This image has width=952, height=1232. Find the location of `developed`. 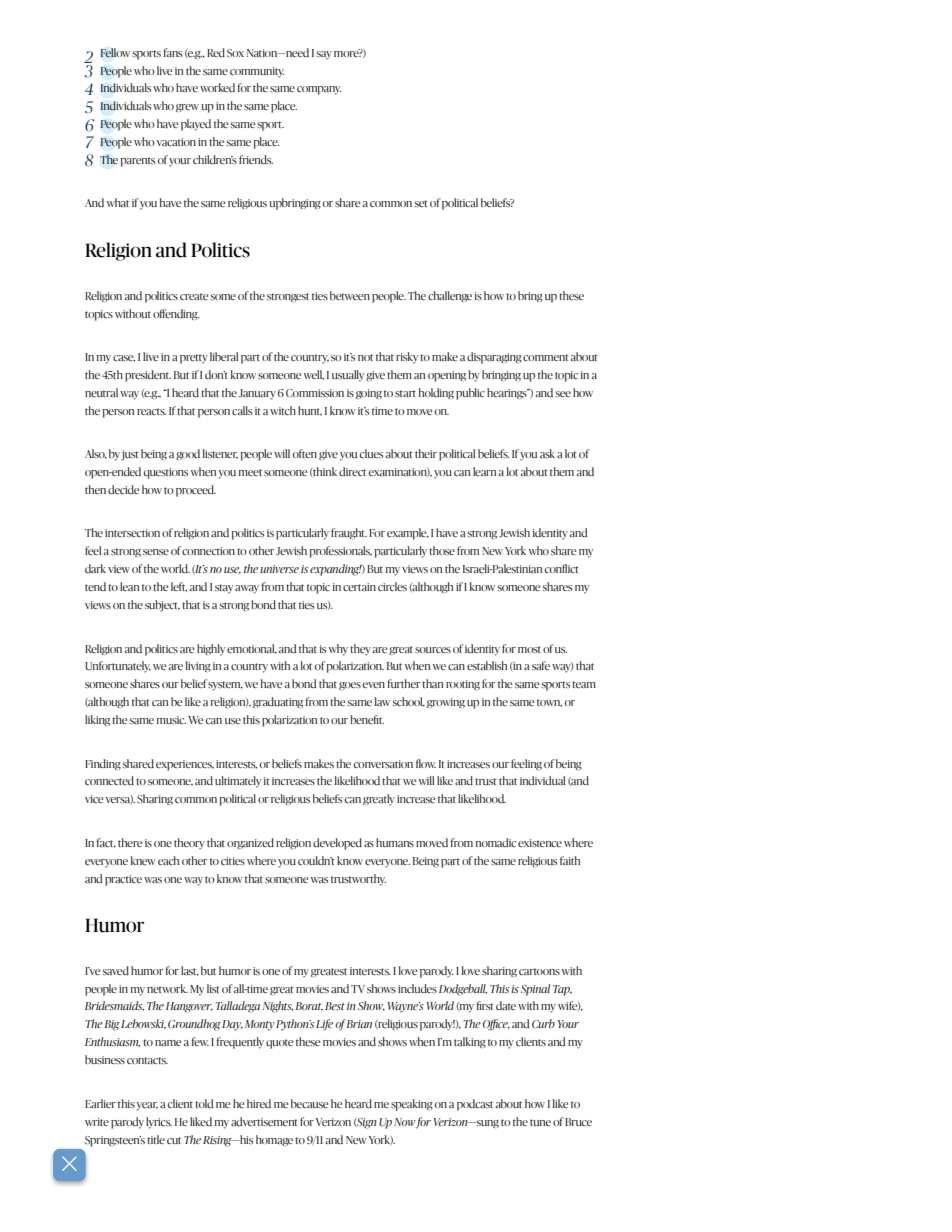

developed is located at coordinates (337, 844).
